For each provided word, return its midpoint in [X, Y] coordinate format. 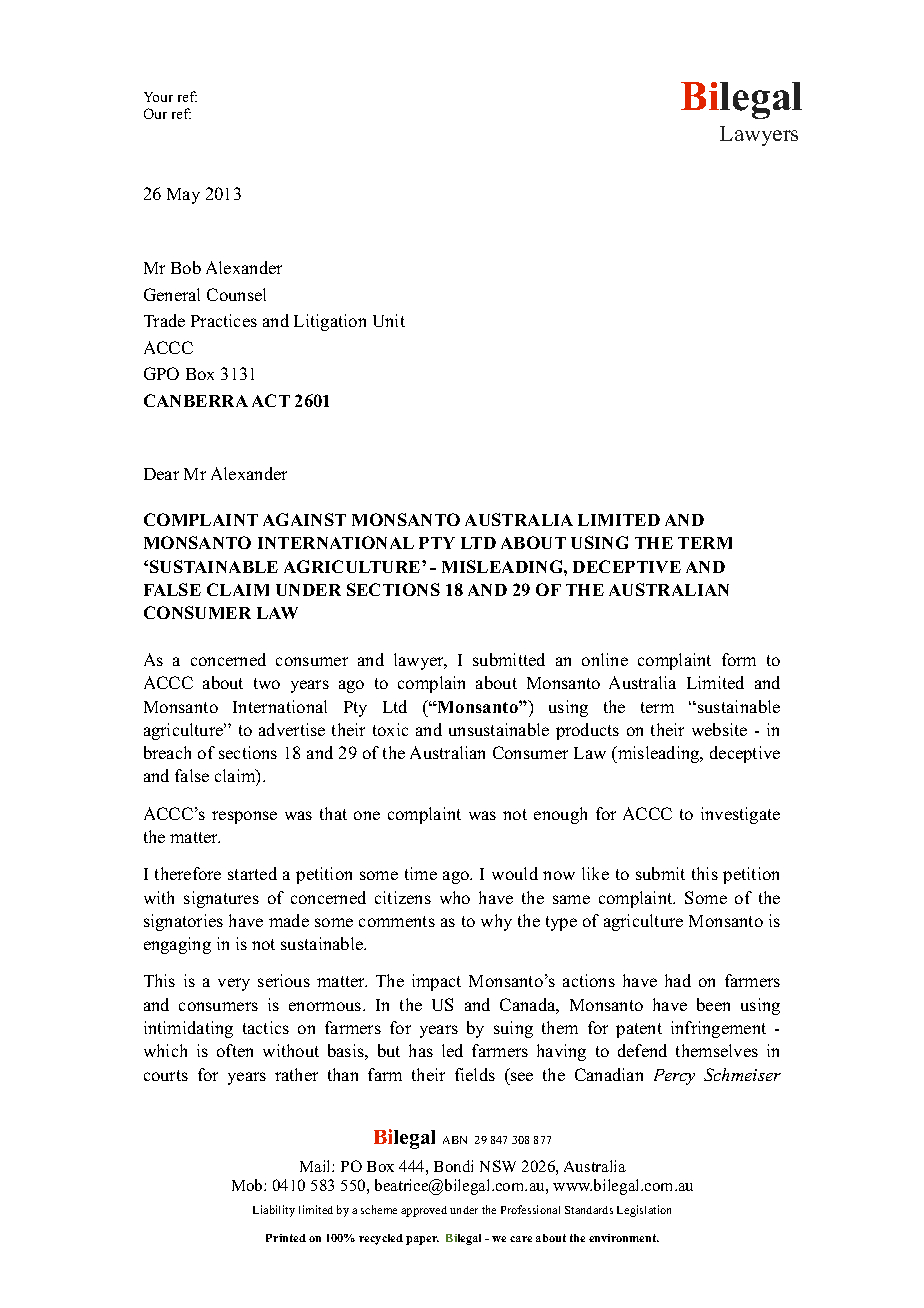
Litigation [330, 322]
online [605, 659]
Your [158, 97]
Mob [248, 1185]
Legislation [644, 1211]
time [421, 873]
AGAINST [304, 519]
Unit [389, 320]
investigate [740, 815]
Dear [161, 474]
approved [424, 1211]
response [244, 817]
